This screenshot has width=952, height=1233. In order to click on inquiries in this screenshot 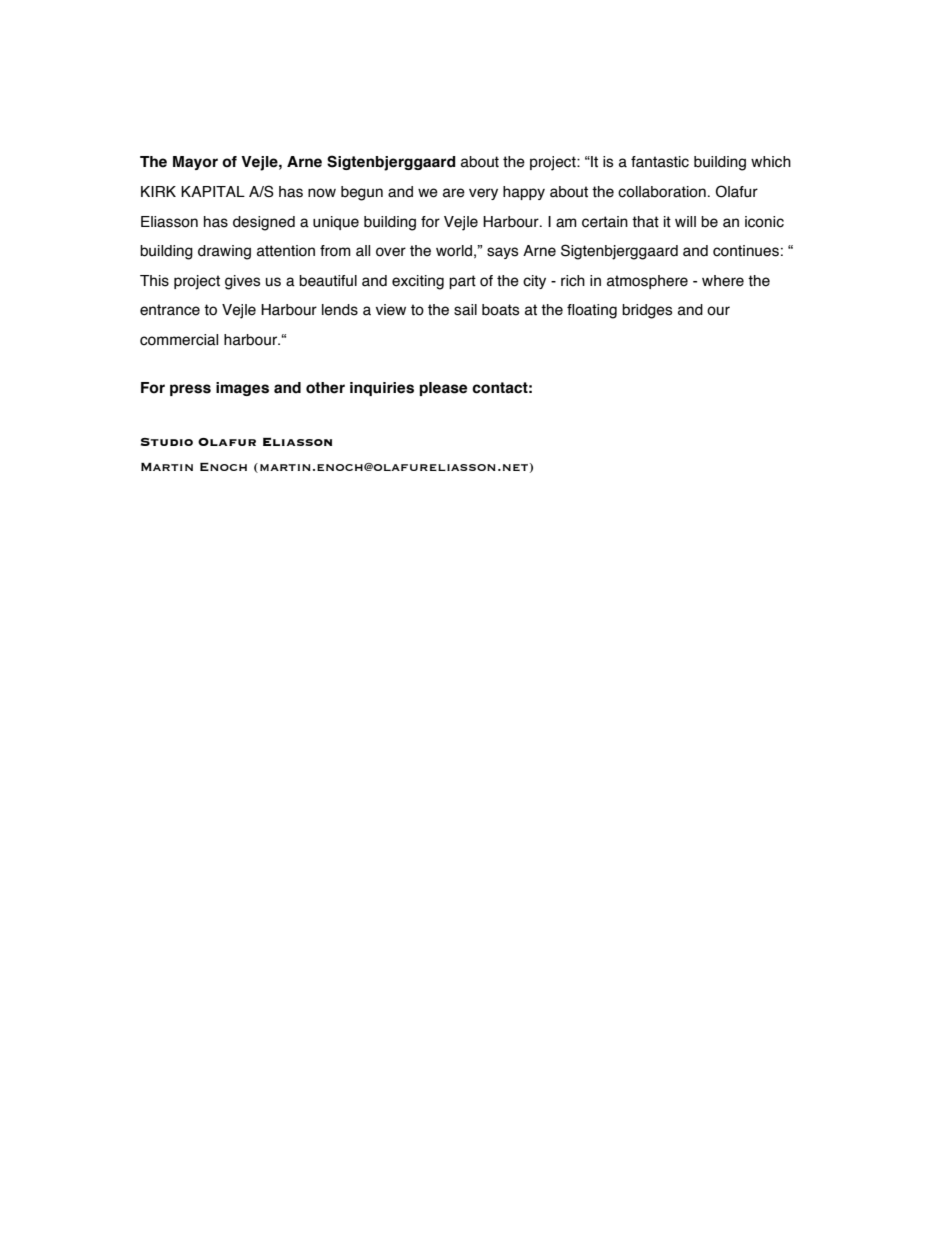, I will do `click(382, 389)`.
